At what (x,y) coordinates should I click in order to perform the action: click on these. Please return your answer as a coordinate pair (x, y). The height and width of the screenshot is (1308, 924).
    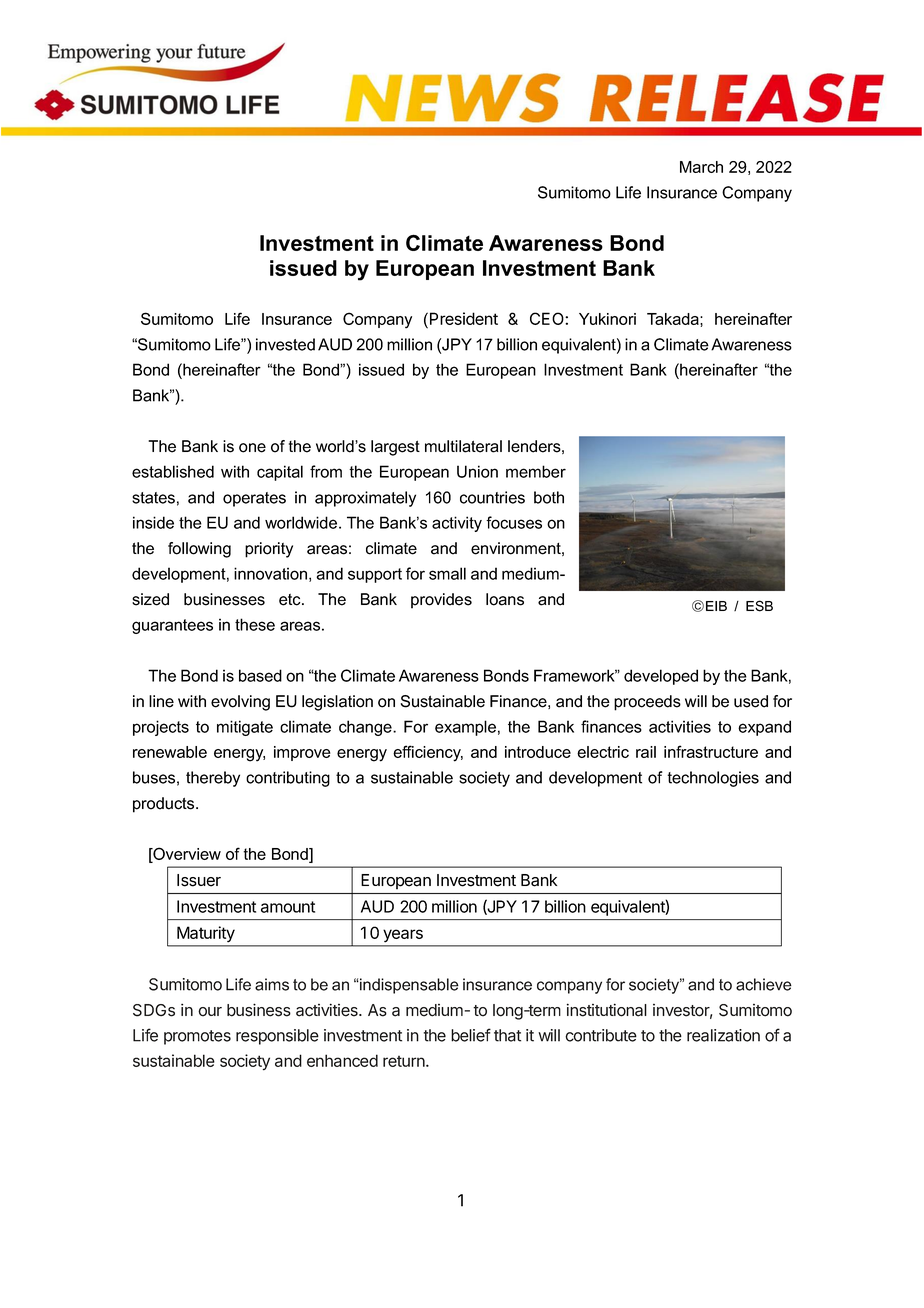
    Looking at the image, I should click on (255, 624).
